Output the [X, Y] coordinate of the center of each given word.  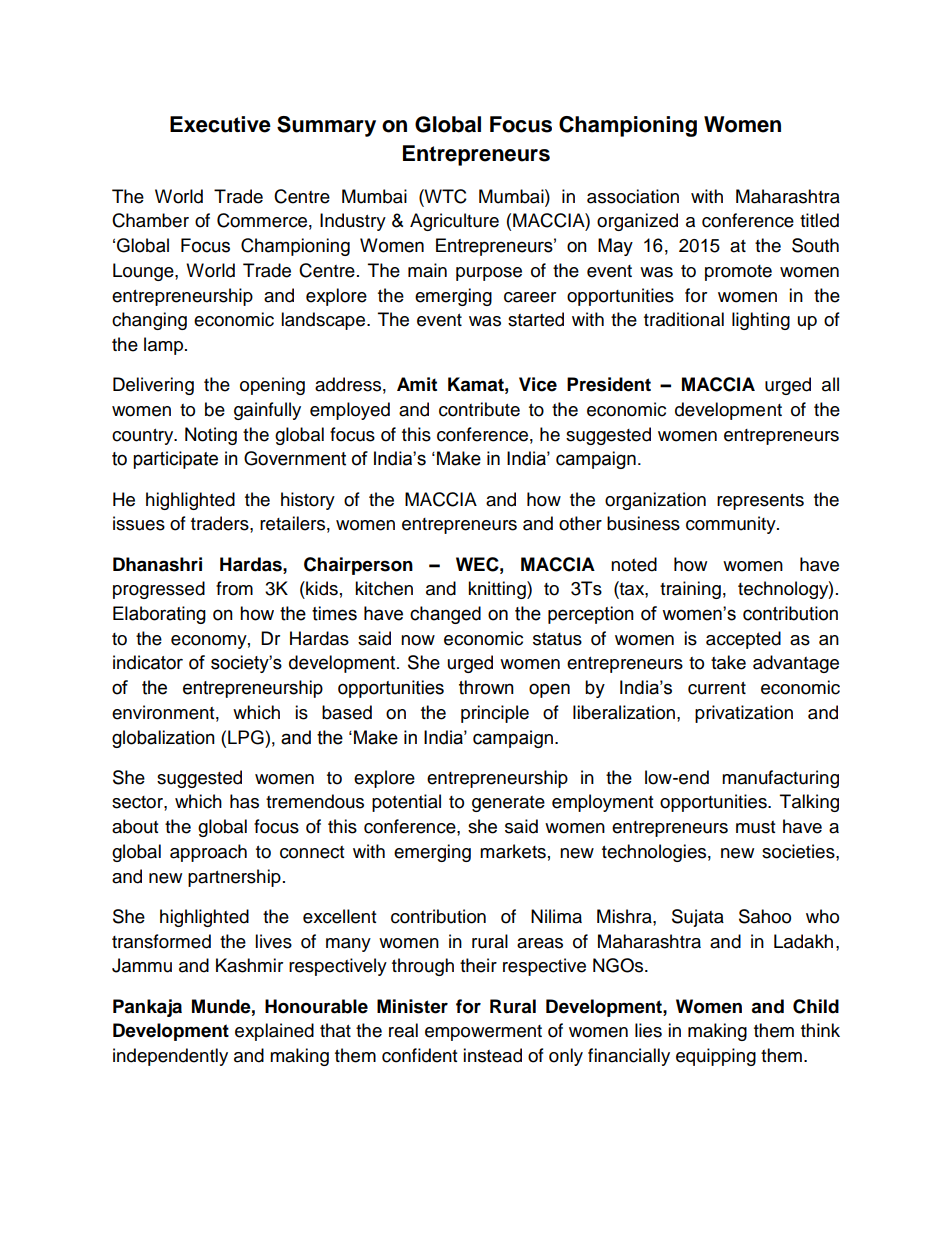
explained [274, 1032]
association [633, 196]
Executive [220, 124]
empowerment [483, 1033]
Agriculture [454, 222]
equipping [716, 1057]
